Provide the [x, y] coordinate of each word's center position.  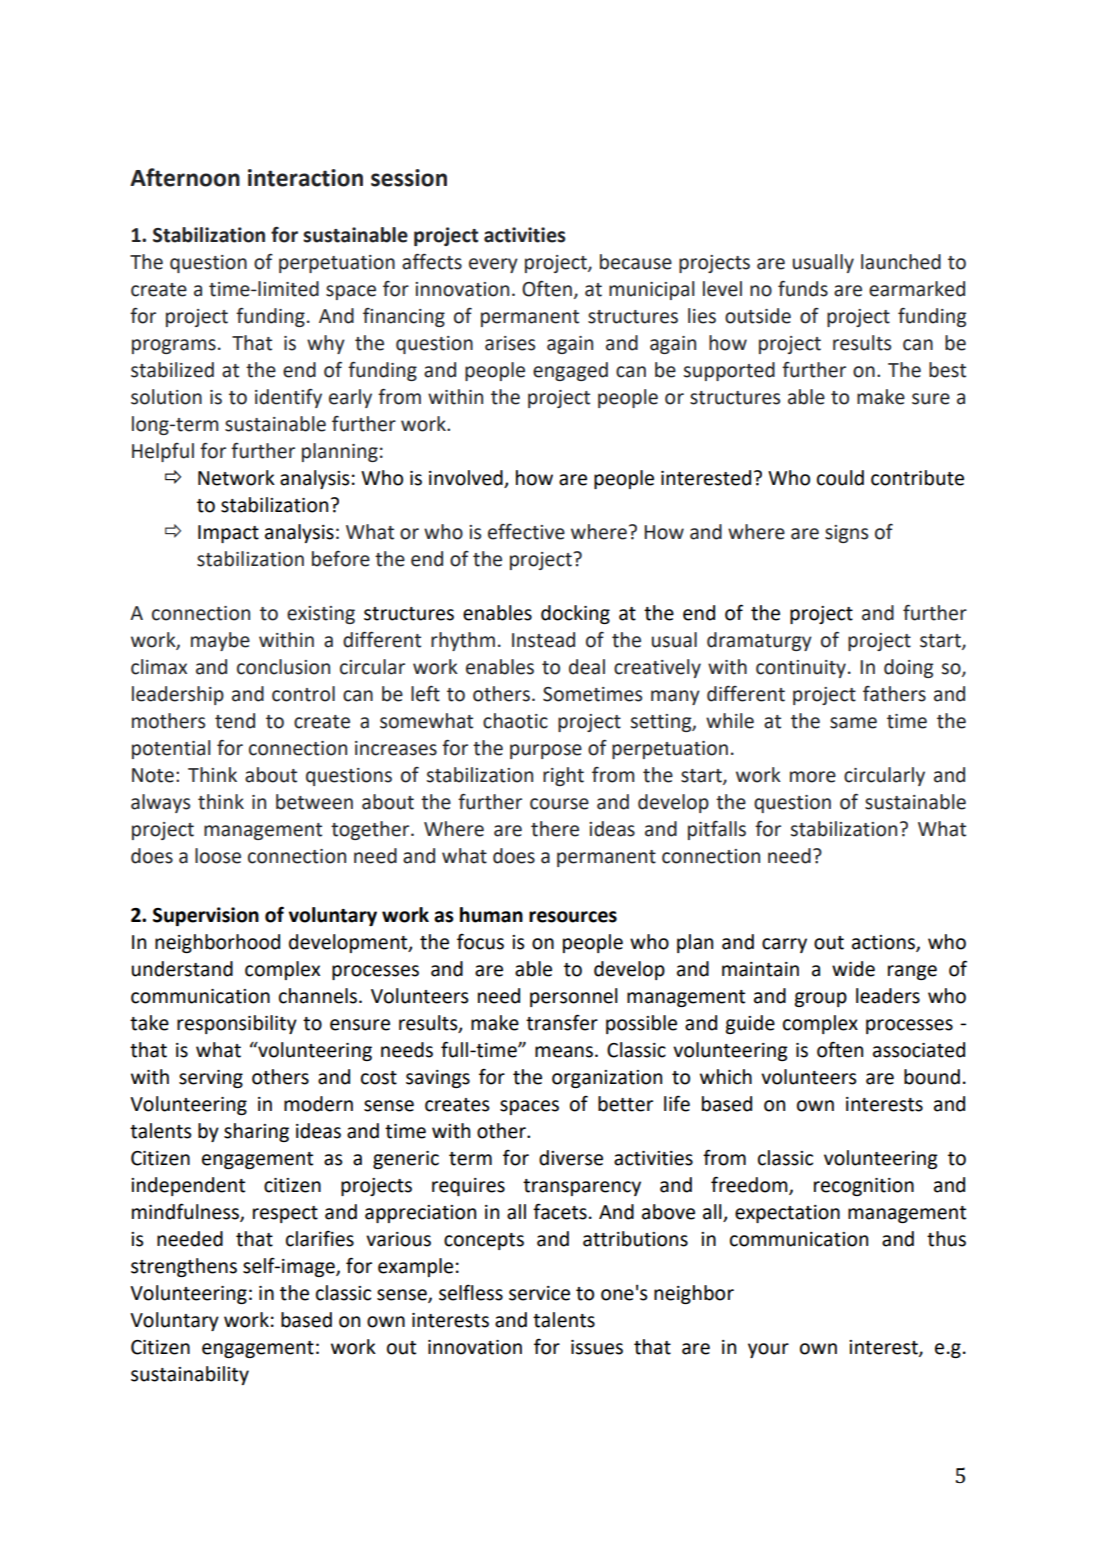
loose [218, 856]
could [840, 478]
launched [901, 262]
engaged [570, 371]
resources [573, 917]
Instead [543, 640]
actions [884, 943]
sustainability [190, 1375]
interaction [305, 178]
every [493, 265]
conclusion [283, 667]
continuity [801, 669]
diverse [571, 1158]
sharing [256, 1132]
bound [932, 1077]
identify [288, 398]
